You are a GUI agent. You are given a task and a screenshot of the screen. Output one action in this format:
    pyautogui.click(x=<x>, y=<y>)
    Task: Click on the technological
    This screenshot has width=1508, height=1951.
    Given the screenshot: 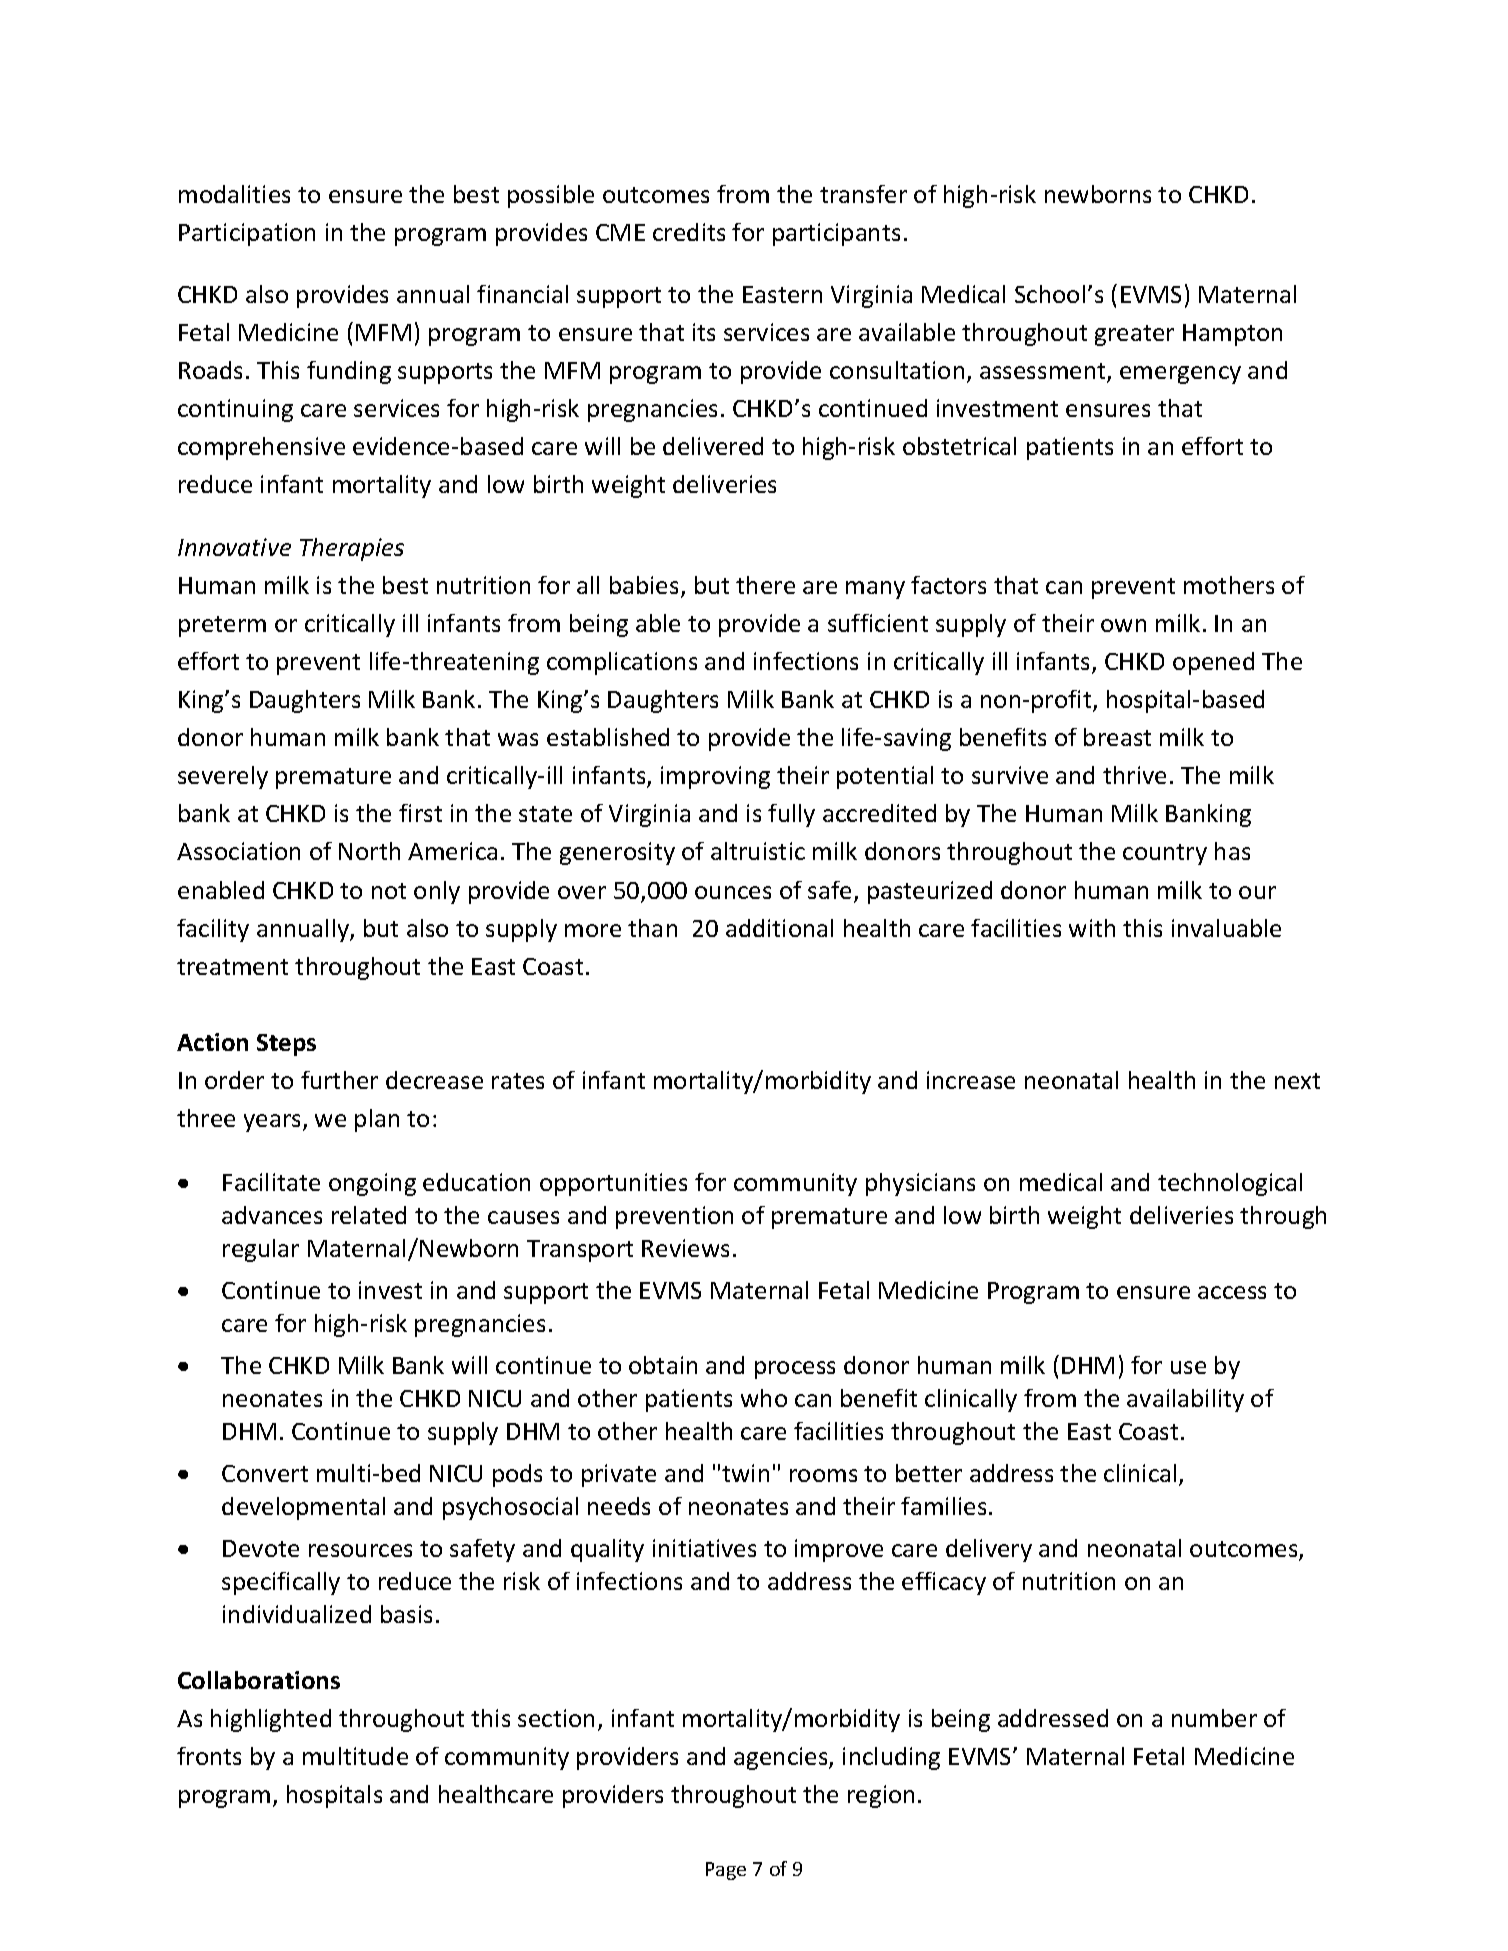 What is the action you would take?
    pyautogui.click(x=1230, y=1184)
